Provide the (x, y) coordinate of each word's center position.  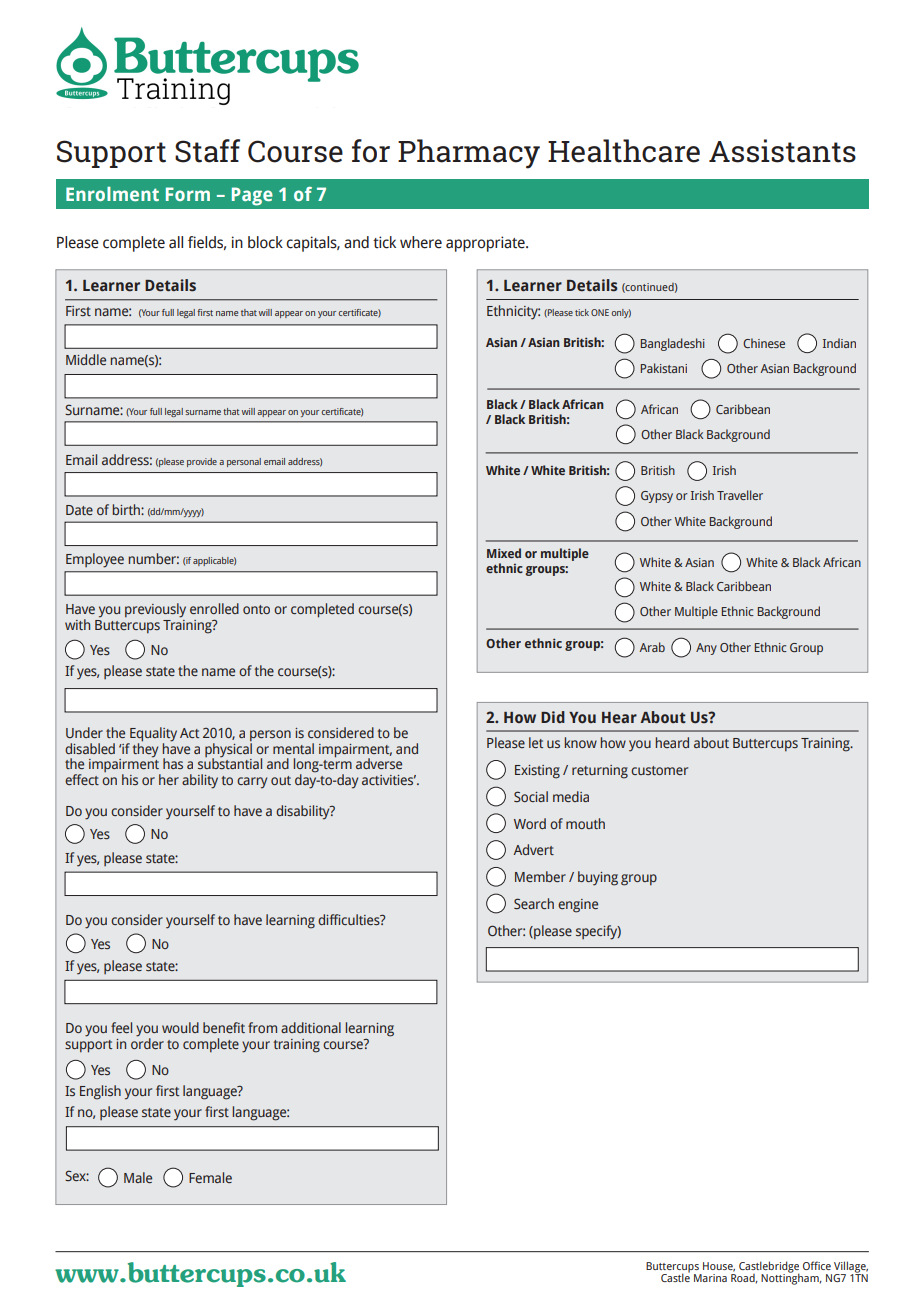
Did (553, 717)
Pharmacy (469, 154)
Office (817, 1265)
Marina (710, 1278)
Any (706, 649)
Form (188, 194)
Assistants (782, 151)
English (100, 1092)
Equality (152, 735)
